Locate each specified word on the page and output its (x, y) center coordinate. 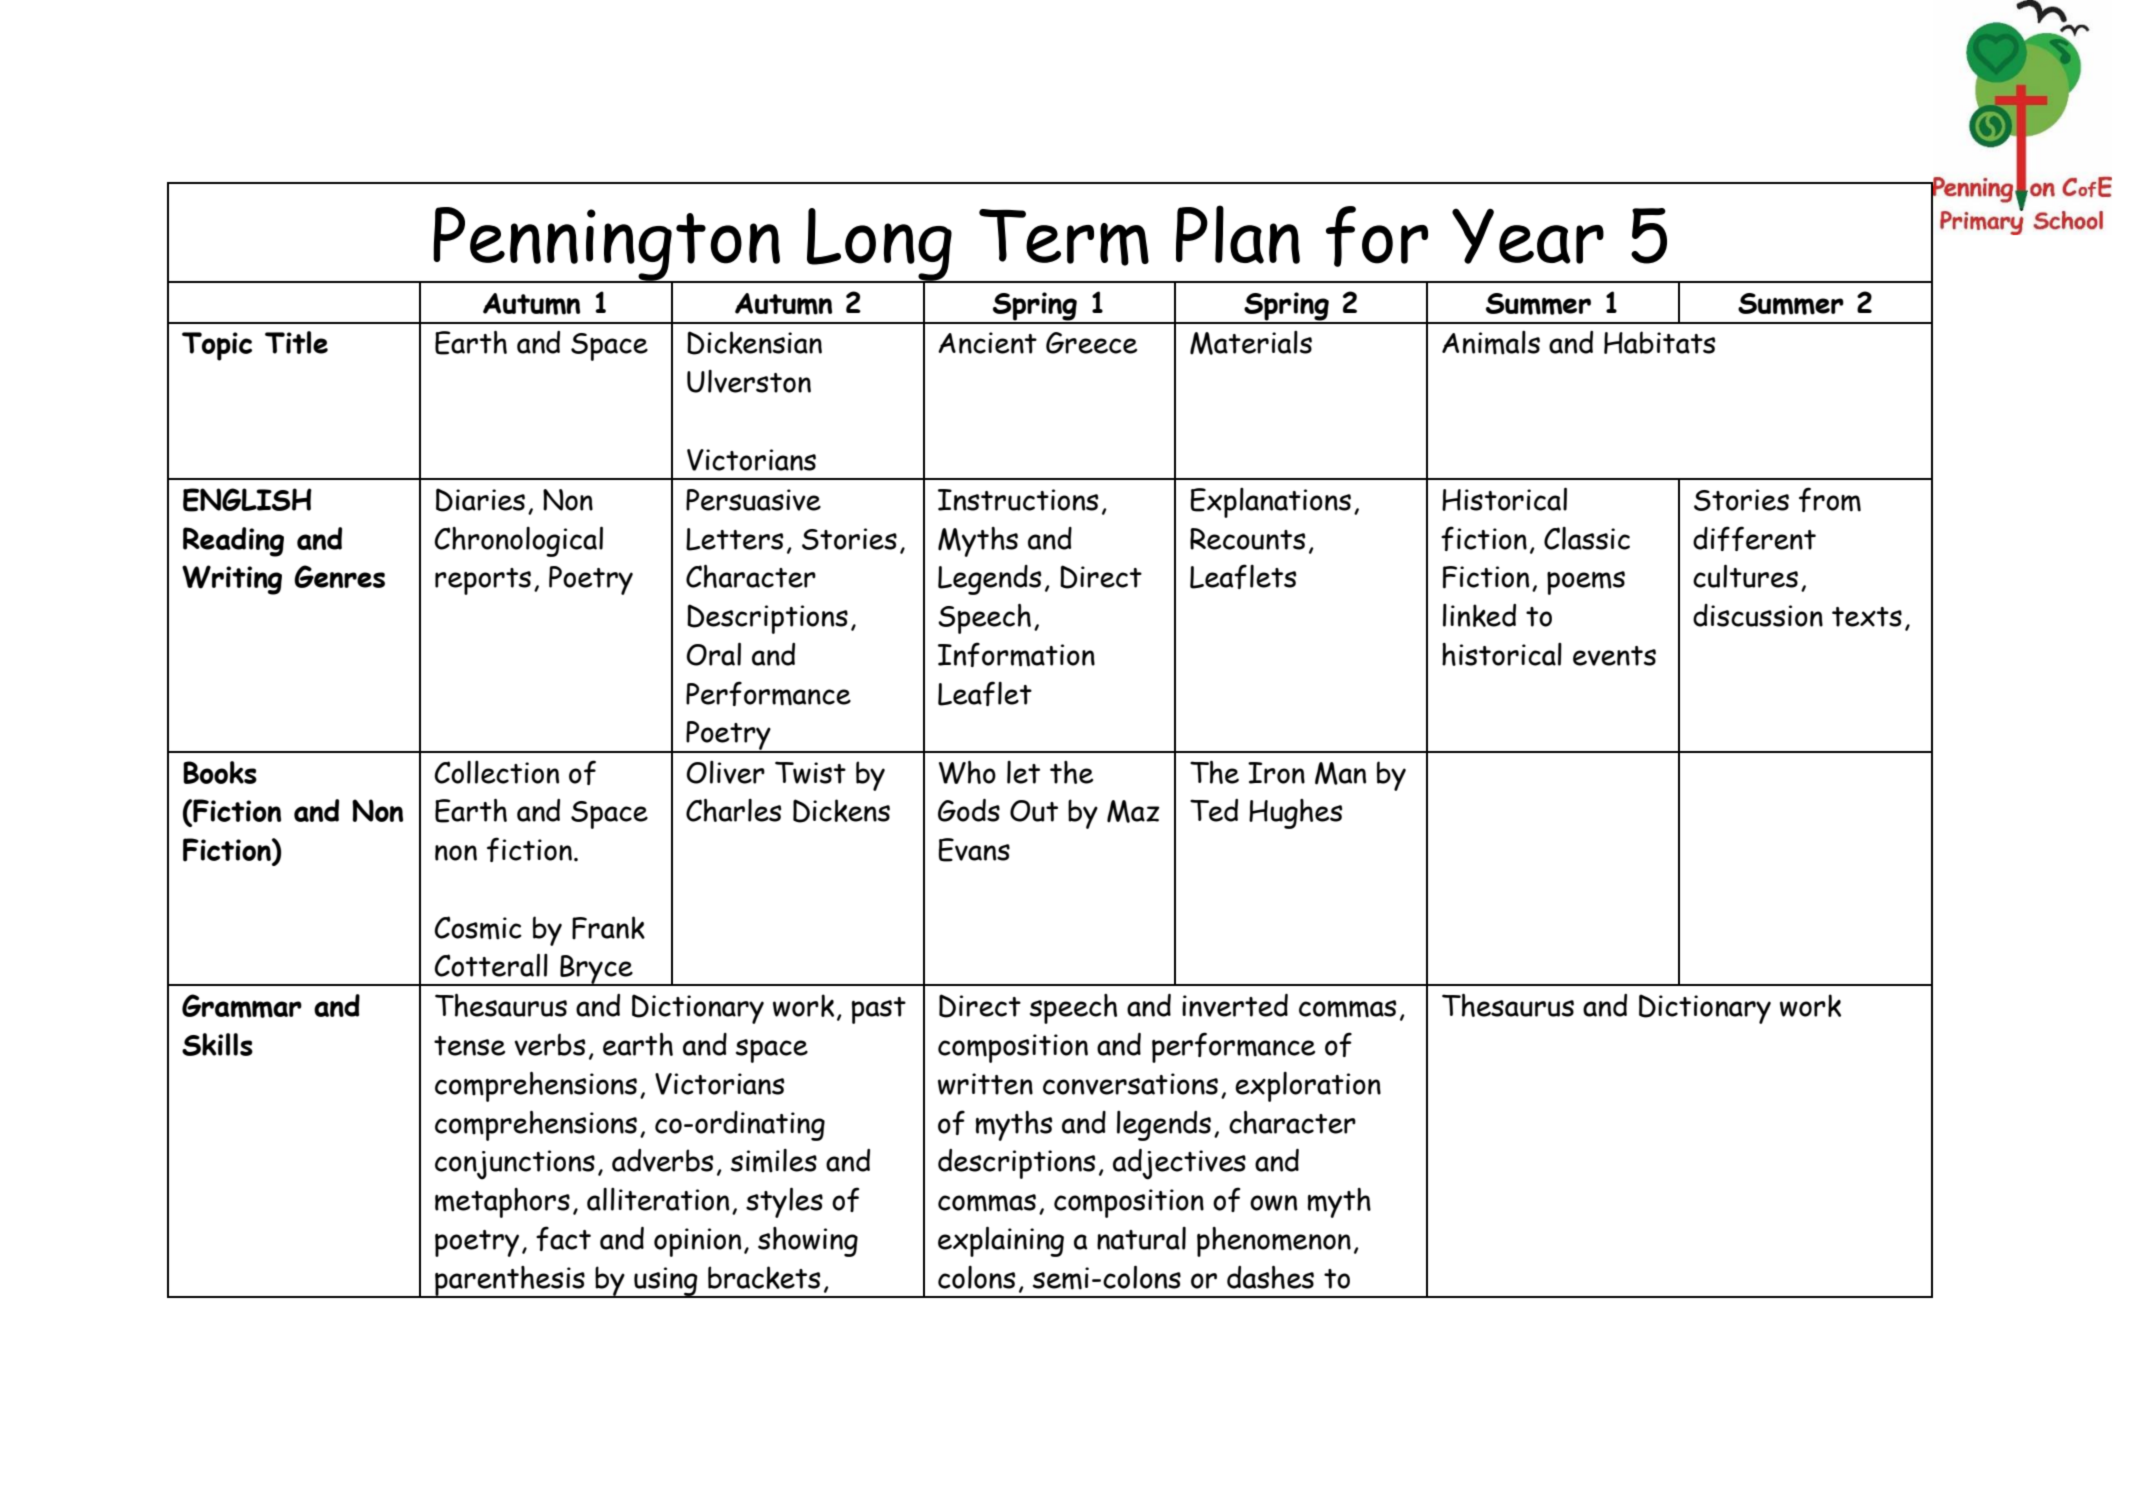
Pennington (606, 245)
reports (483, 581)
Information (1016, 654)
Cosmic (478, 928)
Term (1064, 237)
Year (1528, 236)
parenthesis (510, 1282)
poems (1586, 583)
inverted (1235, 1005)
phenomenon (1274, 1242)
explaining (1001, 1241)
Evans (974, 850)
